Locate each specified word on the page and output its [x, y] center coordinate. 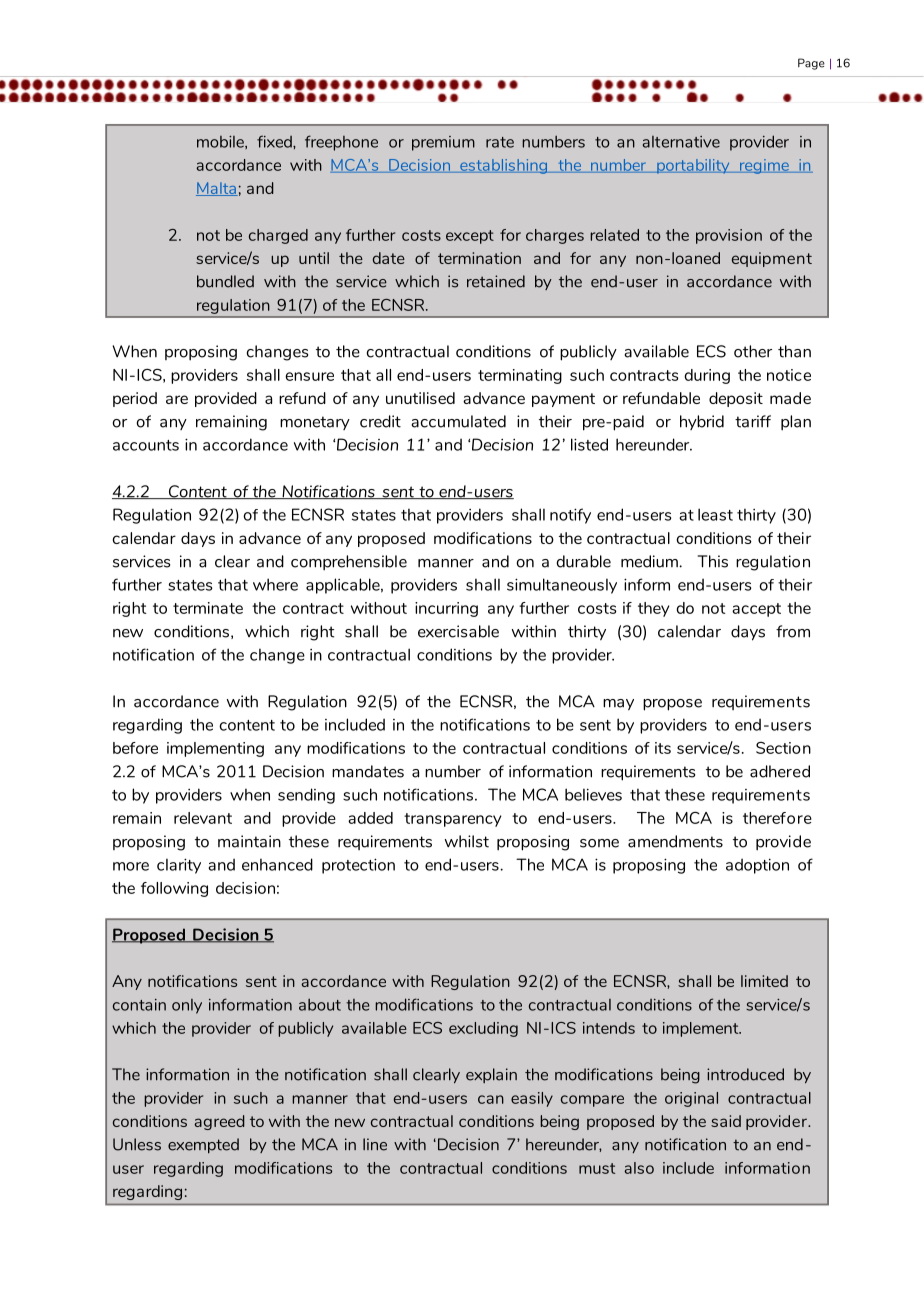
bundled [225, 281]
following [174, 889]
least [715, 514]
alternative [681, 142]
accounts [146, 445]
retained [496, 281]
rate [500, 142]
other [753, 351]
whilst [467, 841]
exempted [203, 1145]
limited [764, 981]
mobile [221, 142]
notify [570, 516]
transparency [453, 820]
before [135, 748]
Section [783, 748]
